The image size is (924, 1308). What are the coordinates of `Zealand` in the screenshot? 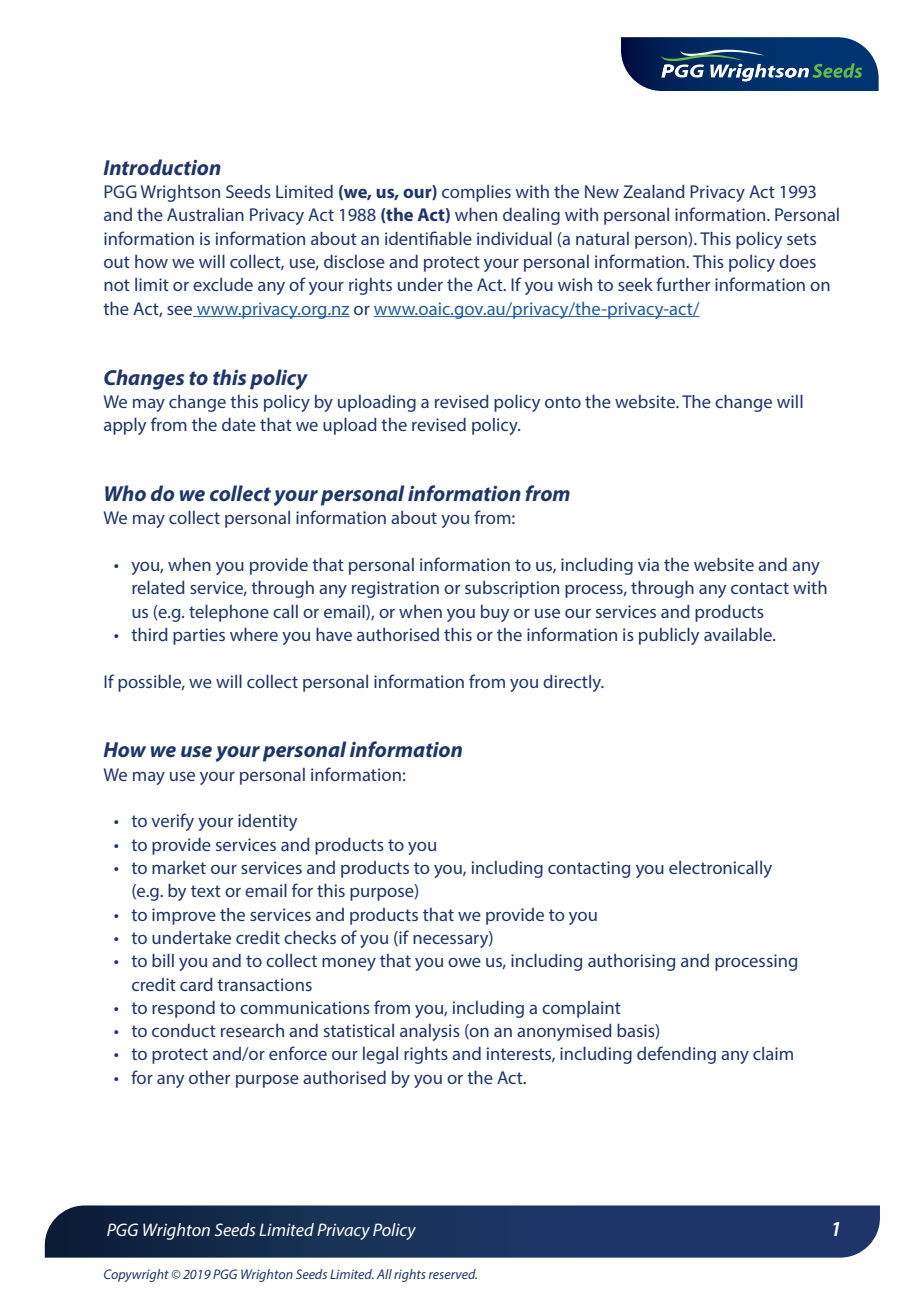 It's located at (654, 191).
